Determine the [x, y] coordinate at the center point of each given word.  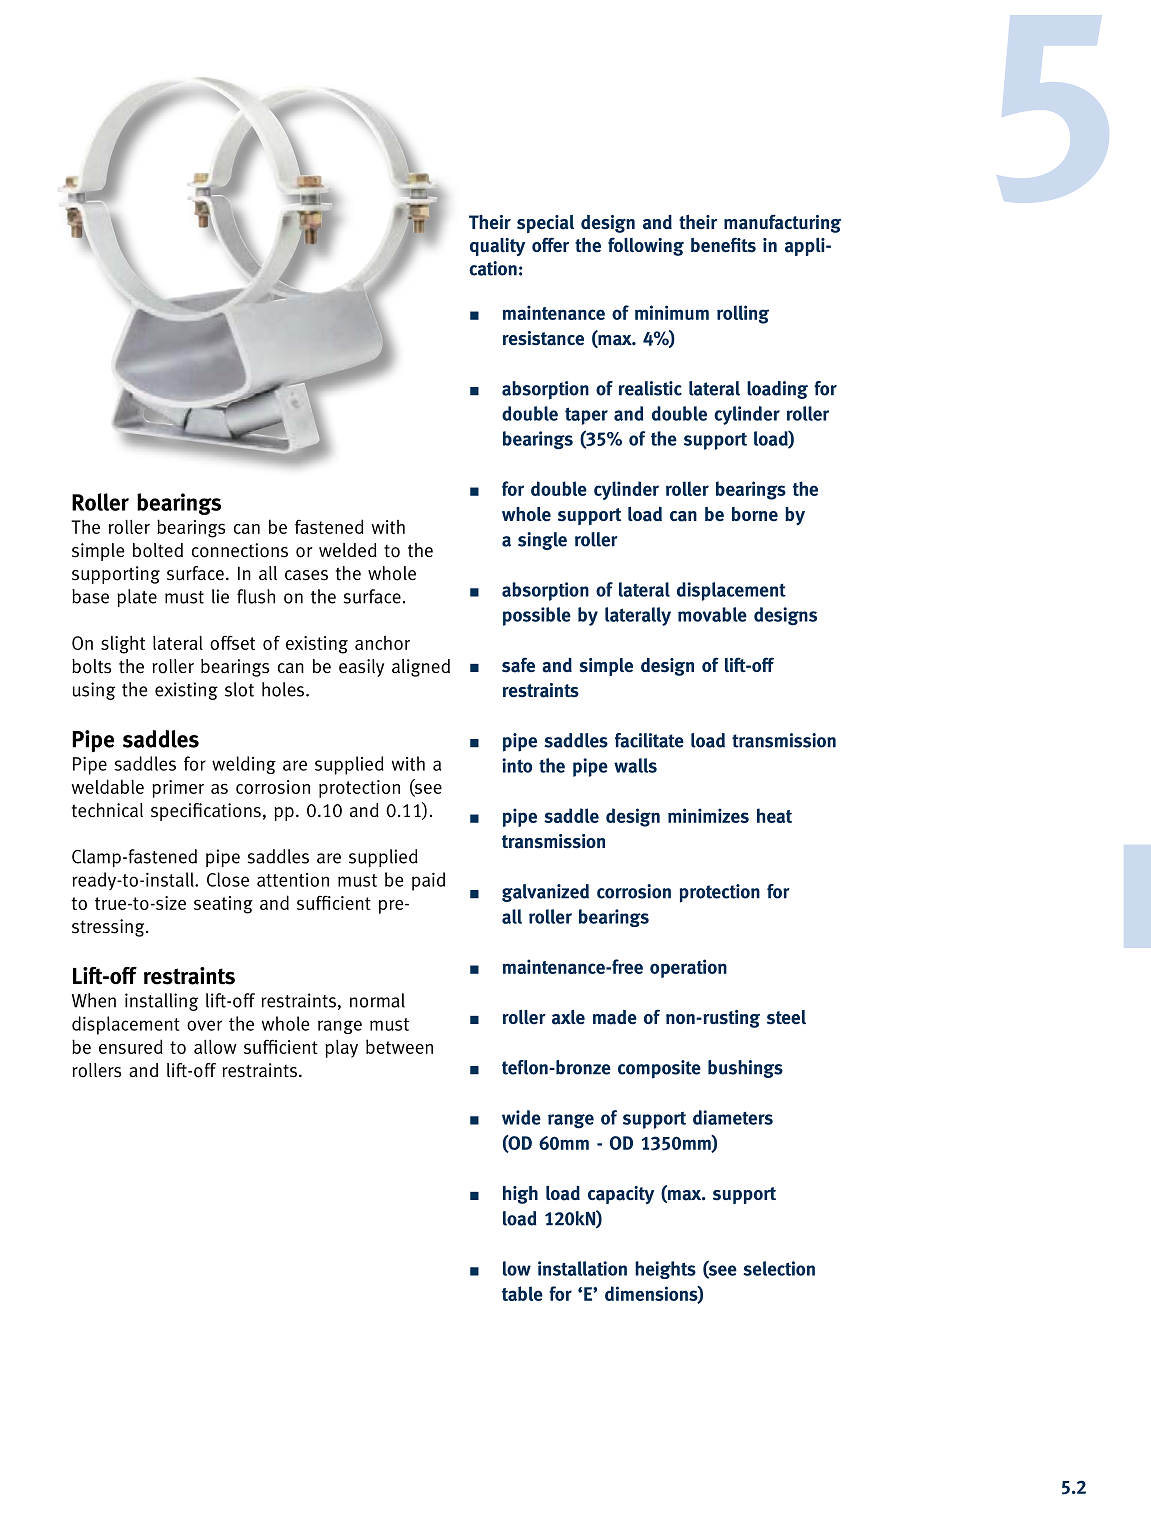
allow [215, 1046]
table [522, 1293]
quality [497, 247]
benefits [723, 245]
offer [550, 244]
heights [665, 1270]
